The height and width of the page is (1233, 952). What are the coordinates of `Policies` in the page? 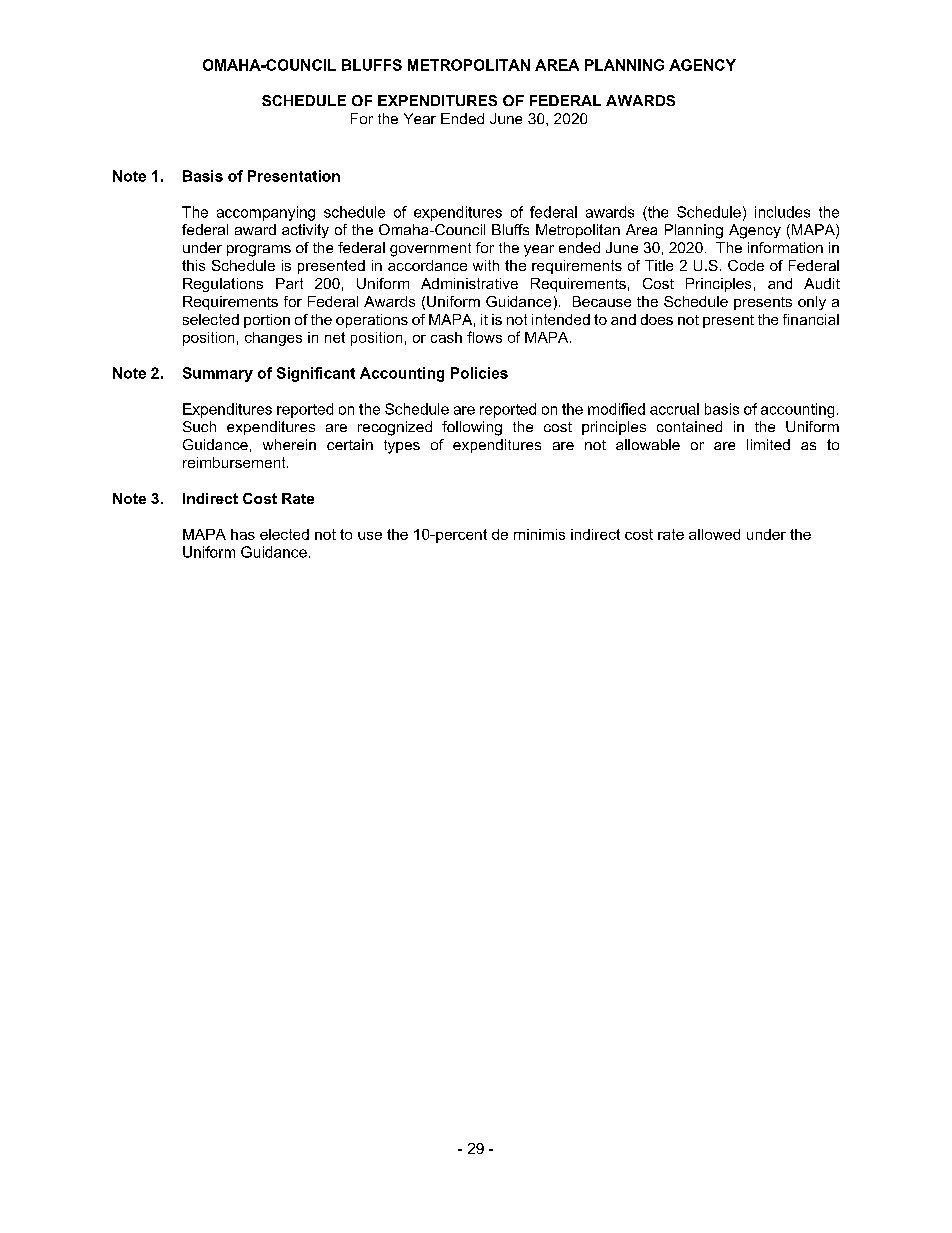 It's located at (479, 373).
